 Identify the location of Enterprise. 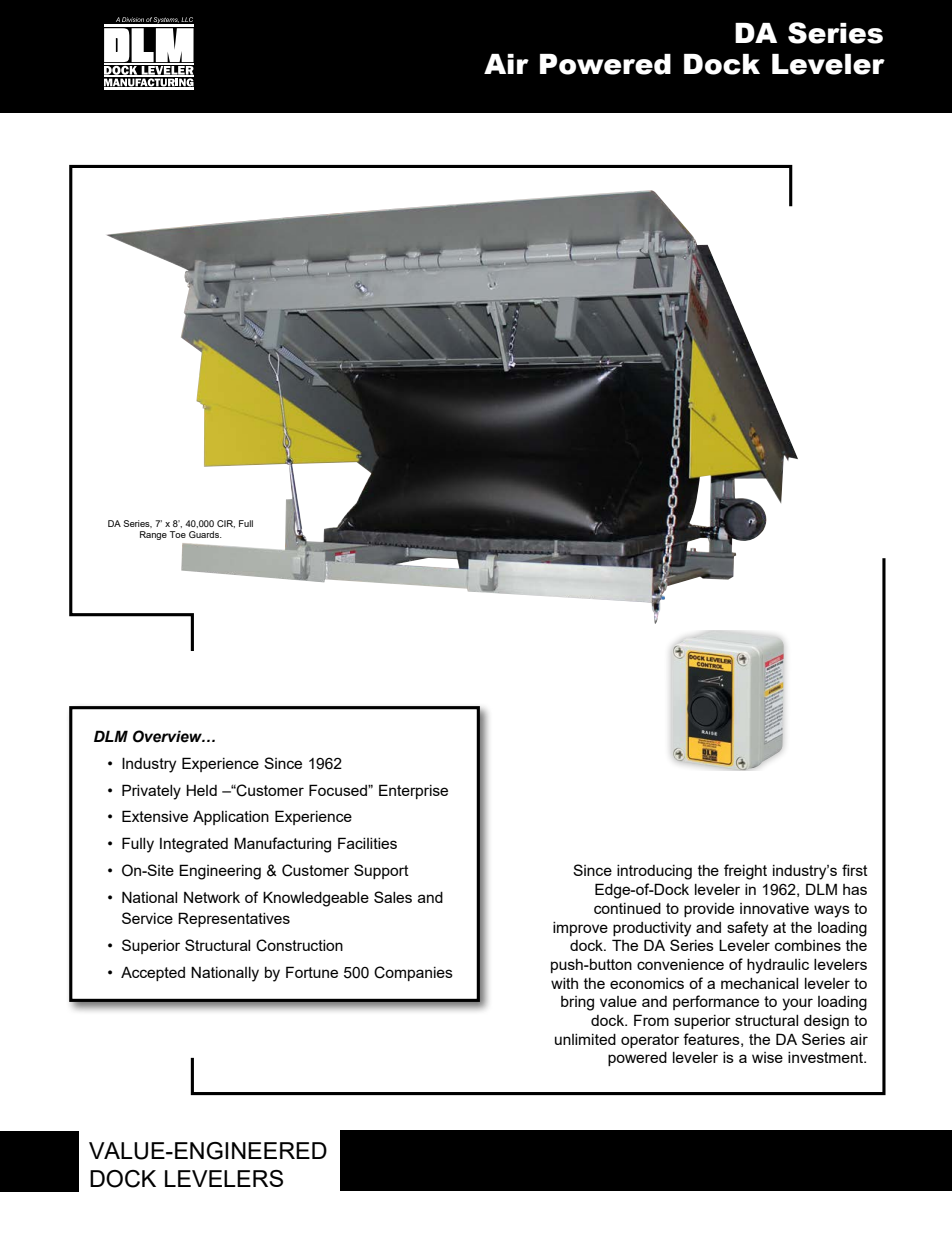
(413, 791).
